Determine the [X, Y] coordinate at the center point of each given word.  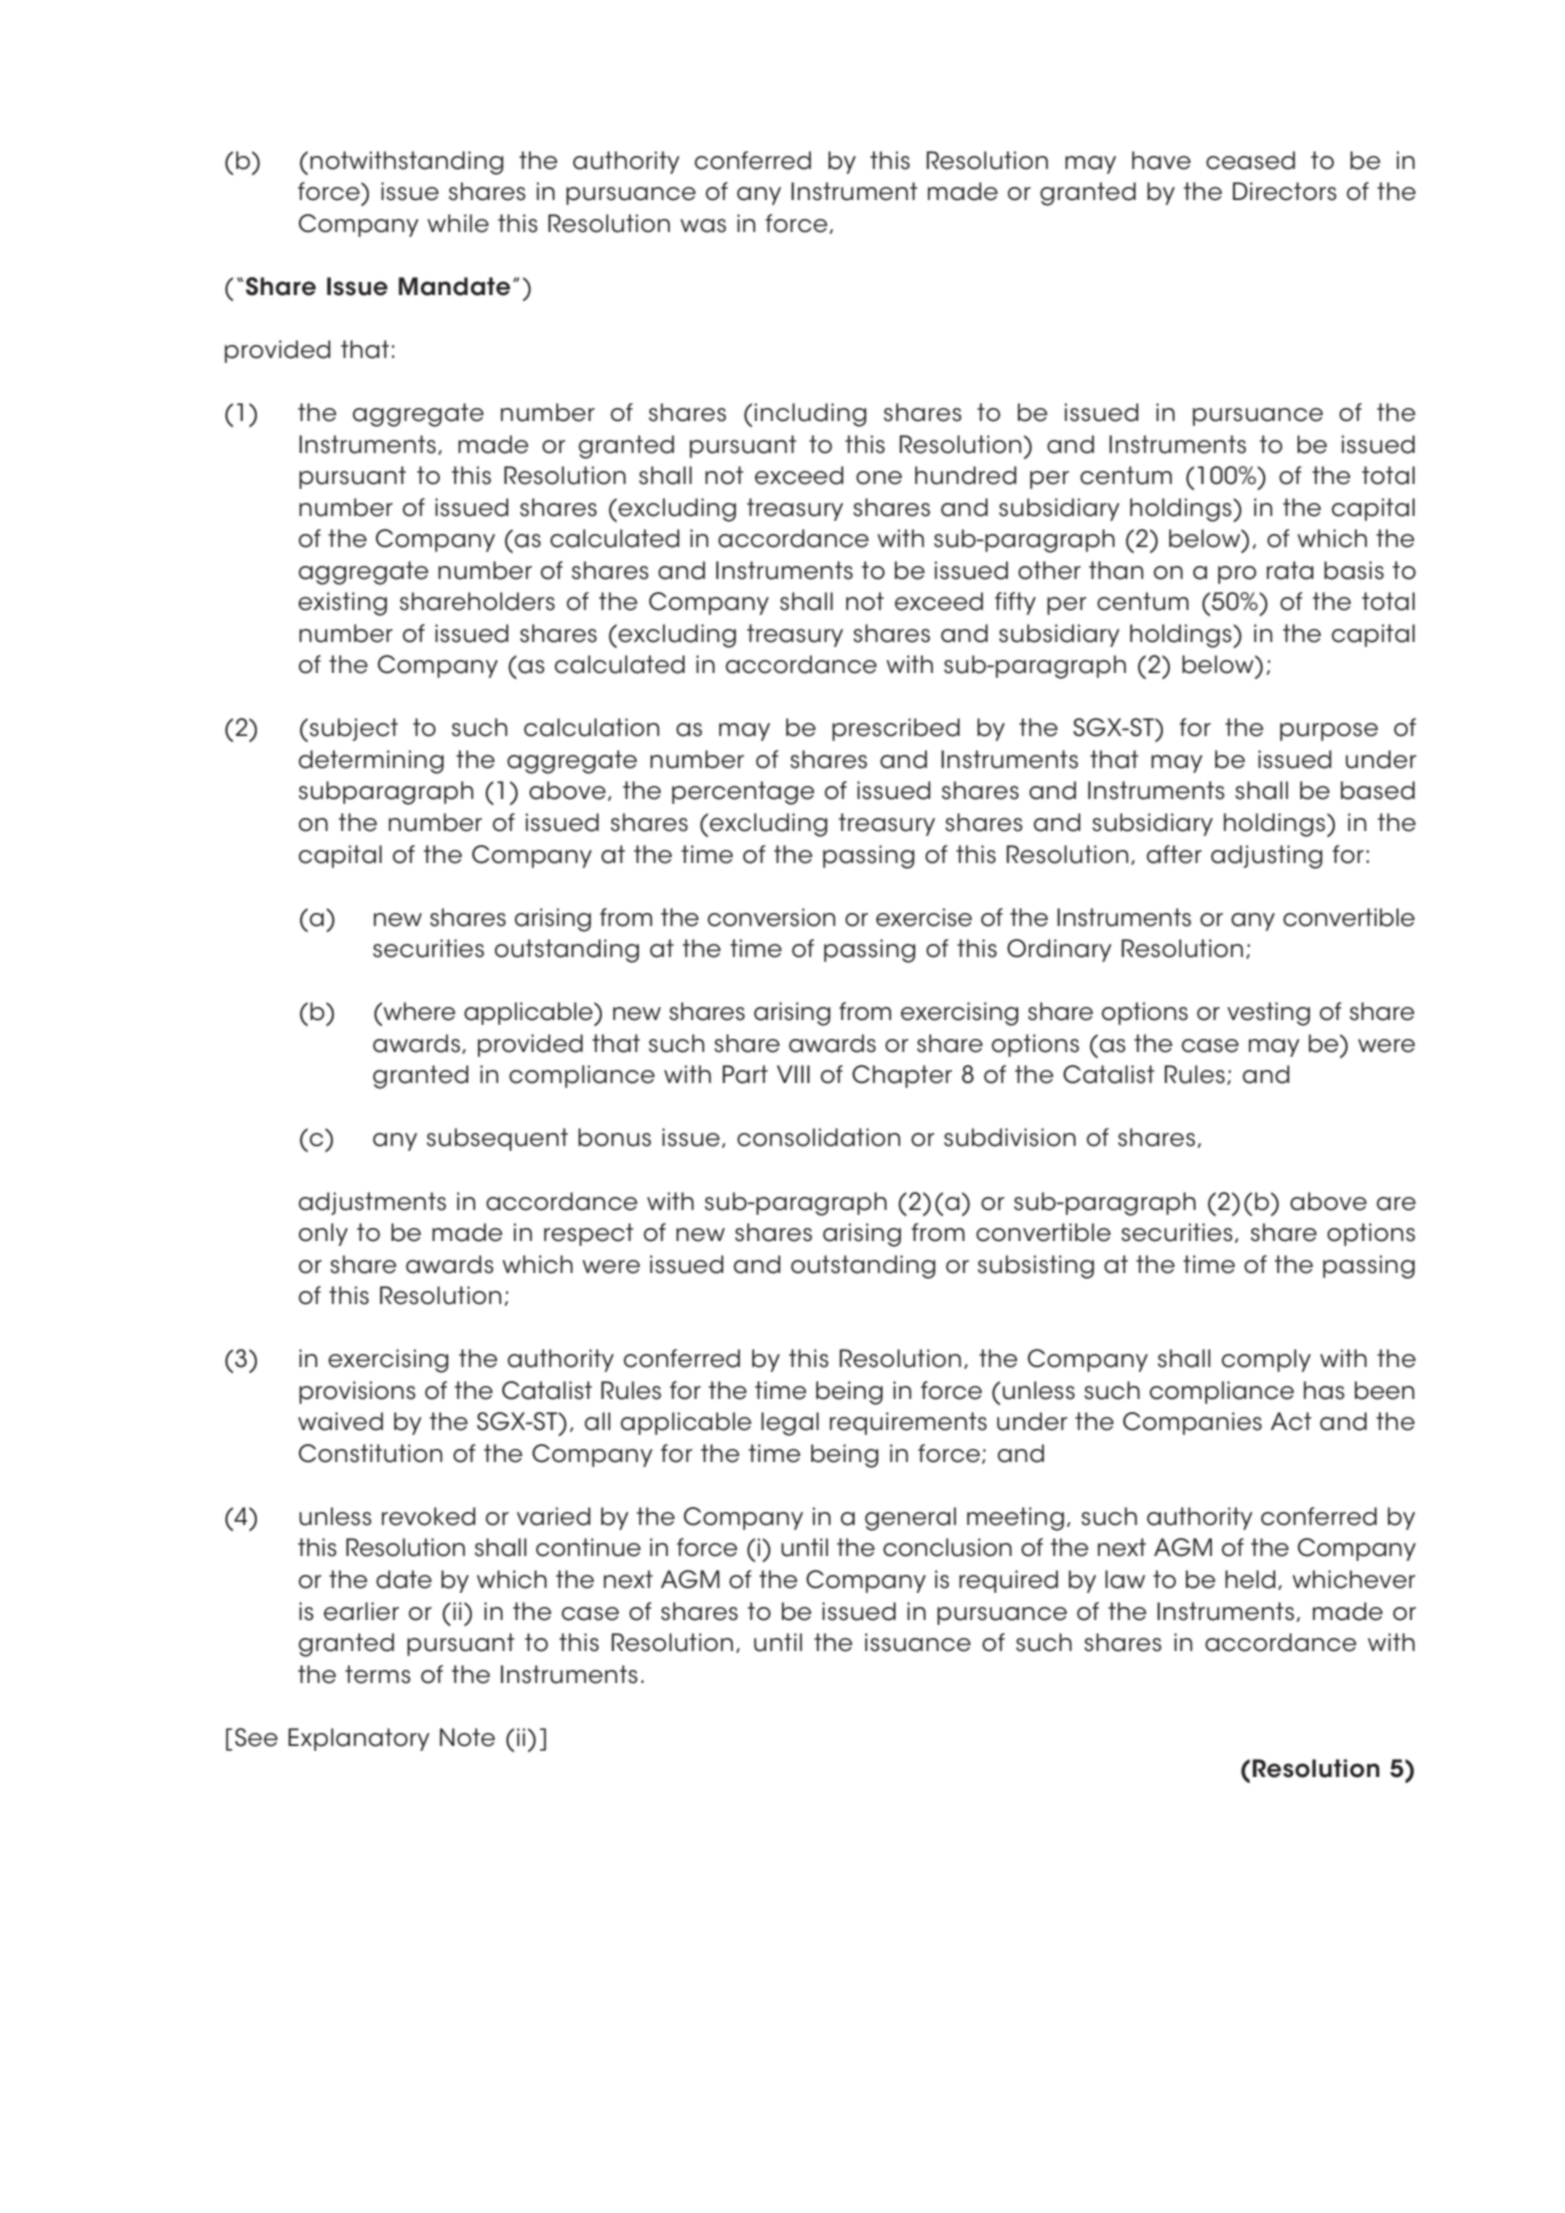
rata [1290, 570]
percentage [743, 793]
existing [342, 604]
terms [378, 1674]
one [879, 478]
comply [1266, 1360]
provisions [357, 1392]
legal [790, 1424]
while [458, 223]
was [703, 226]
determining [371, 762]
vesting [1268, 1014]
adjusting [1267, 857]
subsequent [497, 1139]
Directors [1285, 191]
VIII [793, 1074]
